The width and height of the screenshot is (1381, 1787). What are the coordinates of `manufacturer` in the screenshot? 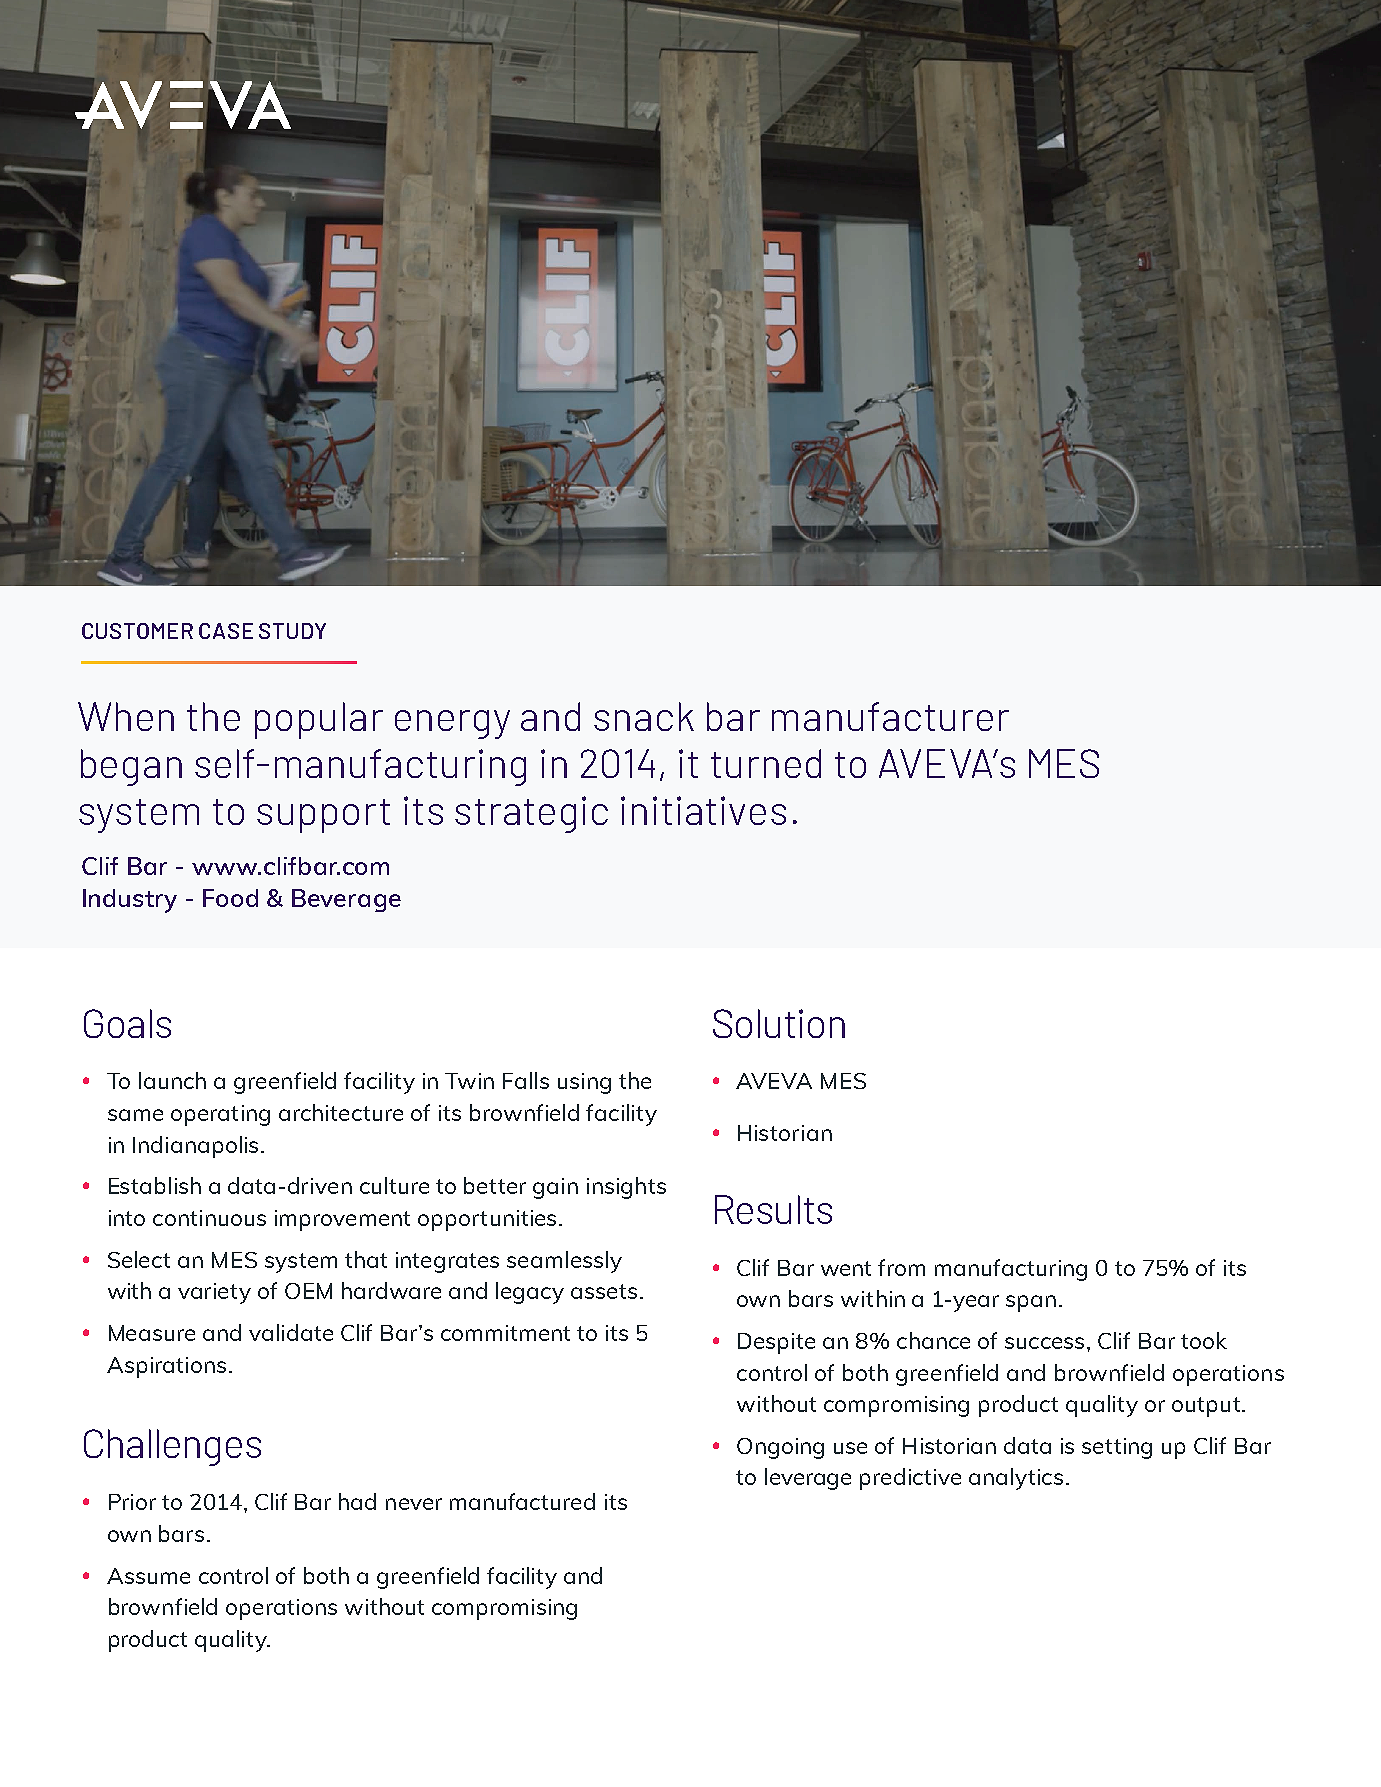 It's located at (890, 716).
